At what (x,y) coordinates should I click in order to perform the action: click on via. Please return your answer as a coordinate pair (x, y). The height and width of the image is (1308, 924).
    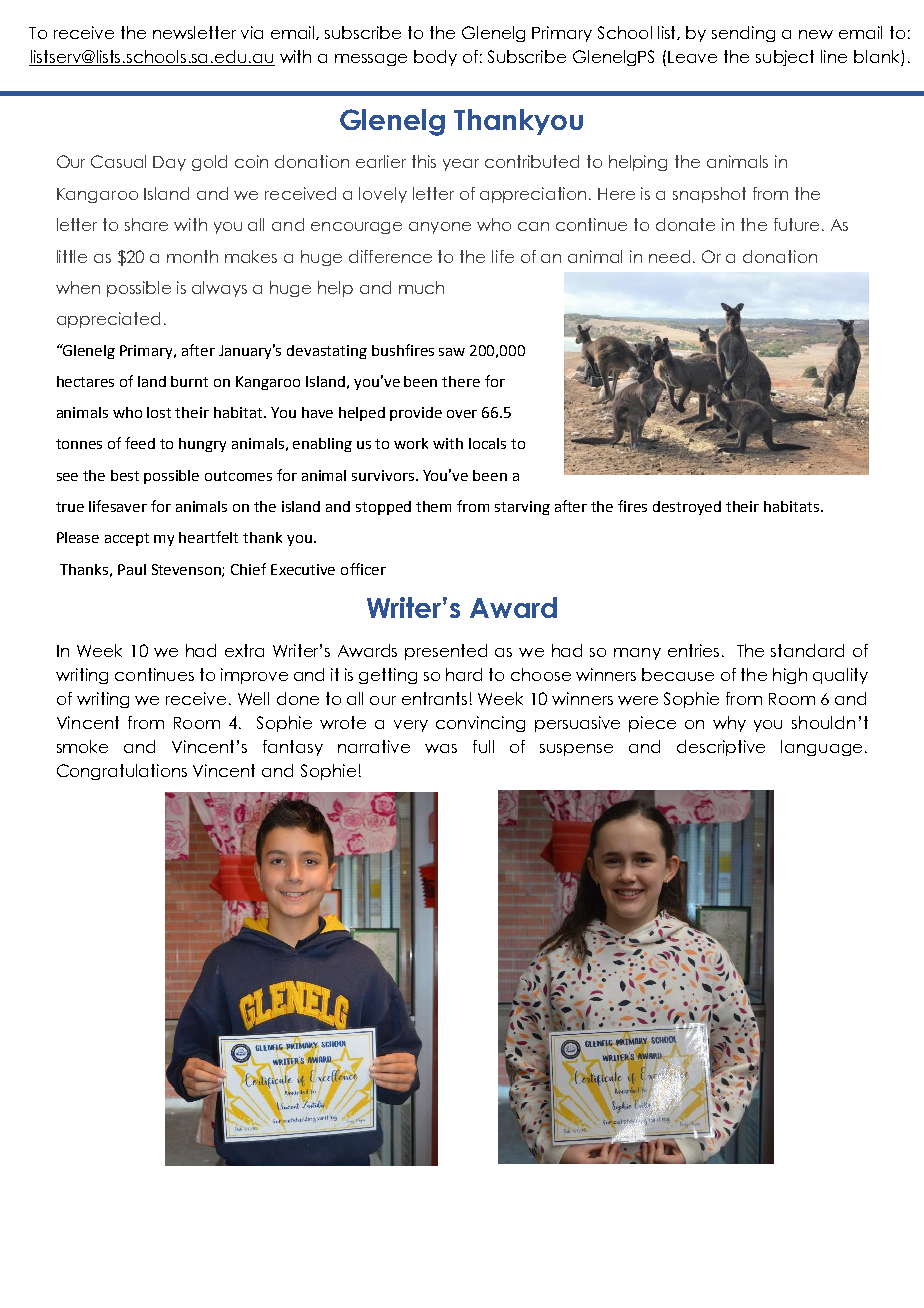
    Looking at the image, I should click on (252, 32).
